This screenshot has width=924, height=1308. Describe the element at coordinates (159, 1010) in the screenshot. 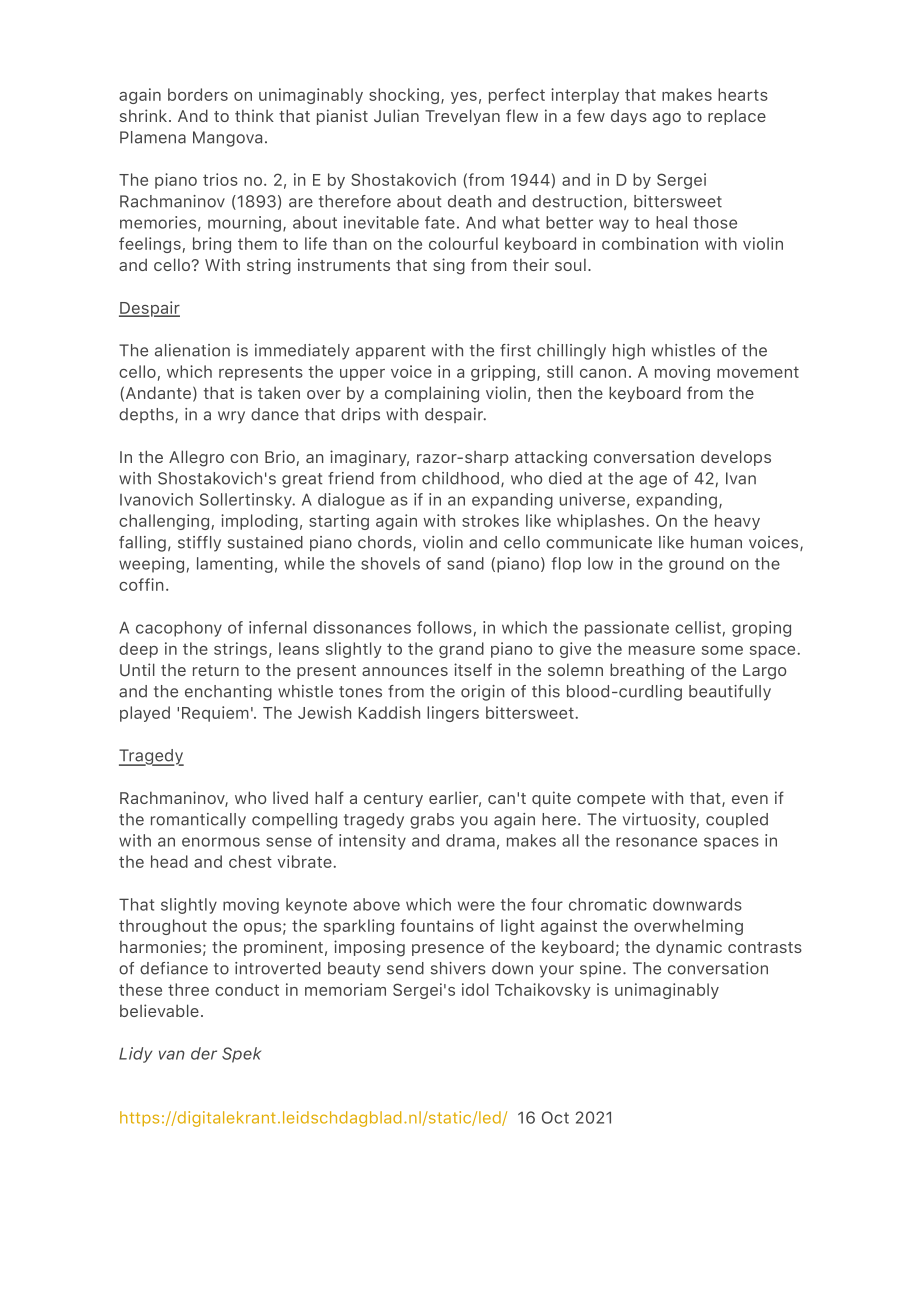

I see `believable` at that location.
